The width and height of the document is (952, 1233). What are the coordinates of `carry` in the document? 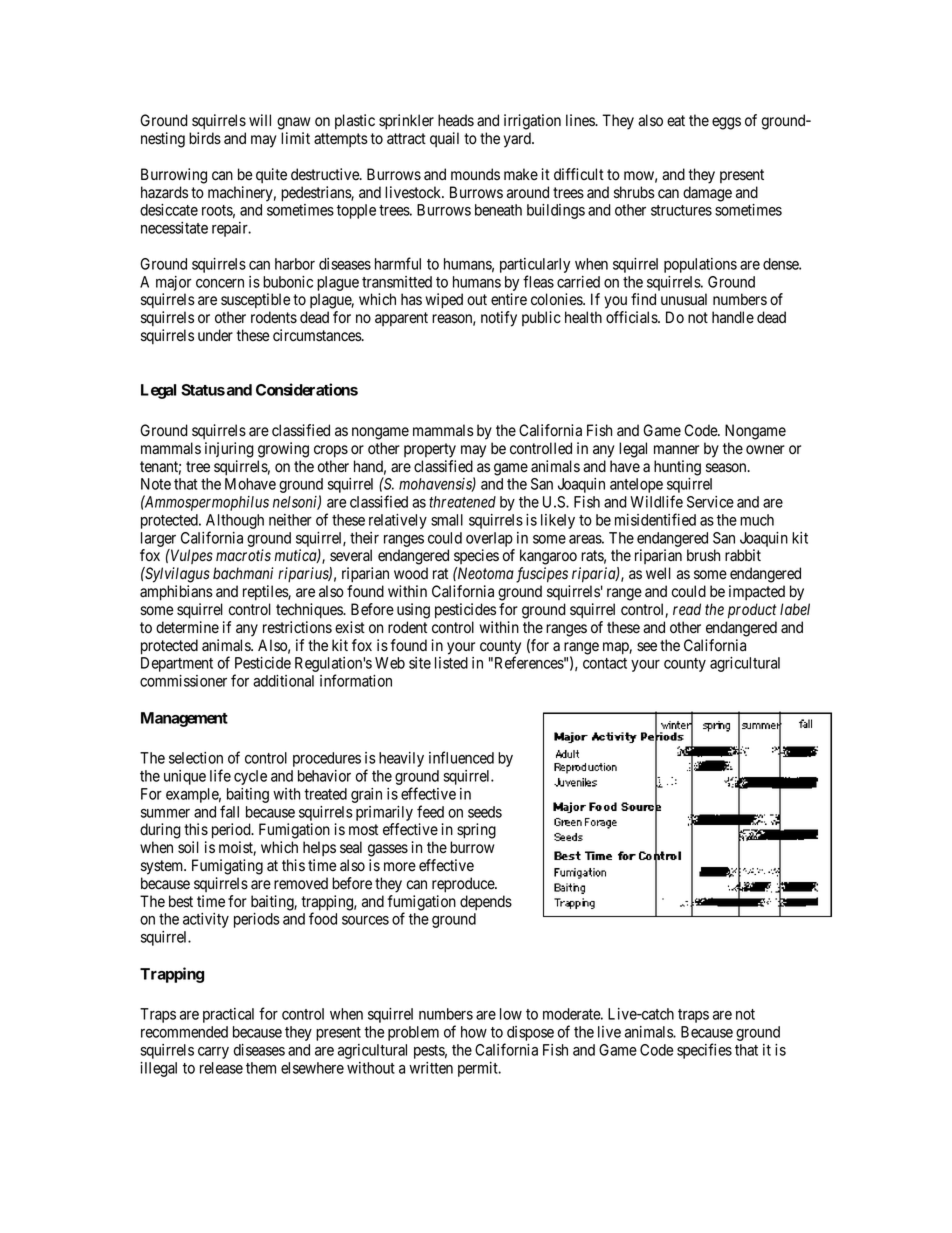 It's located at (213, 1053).
